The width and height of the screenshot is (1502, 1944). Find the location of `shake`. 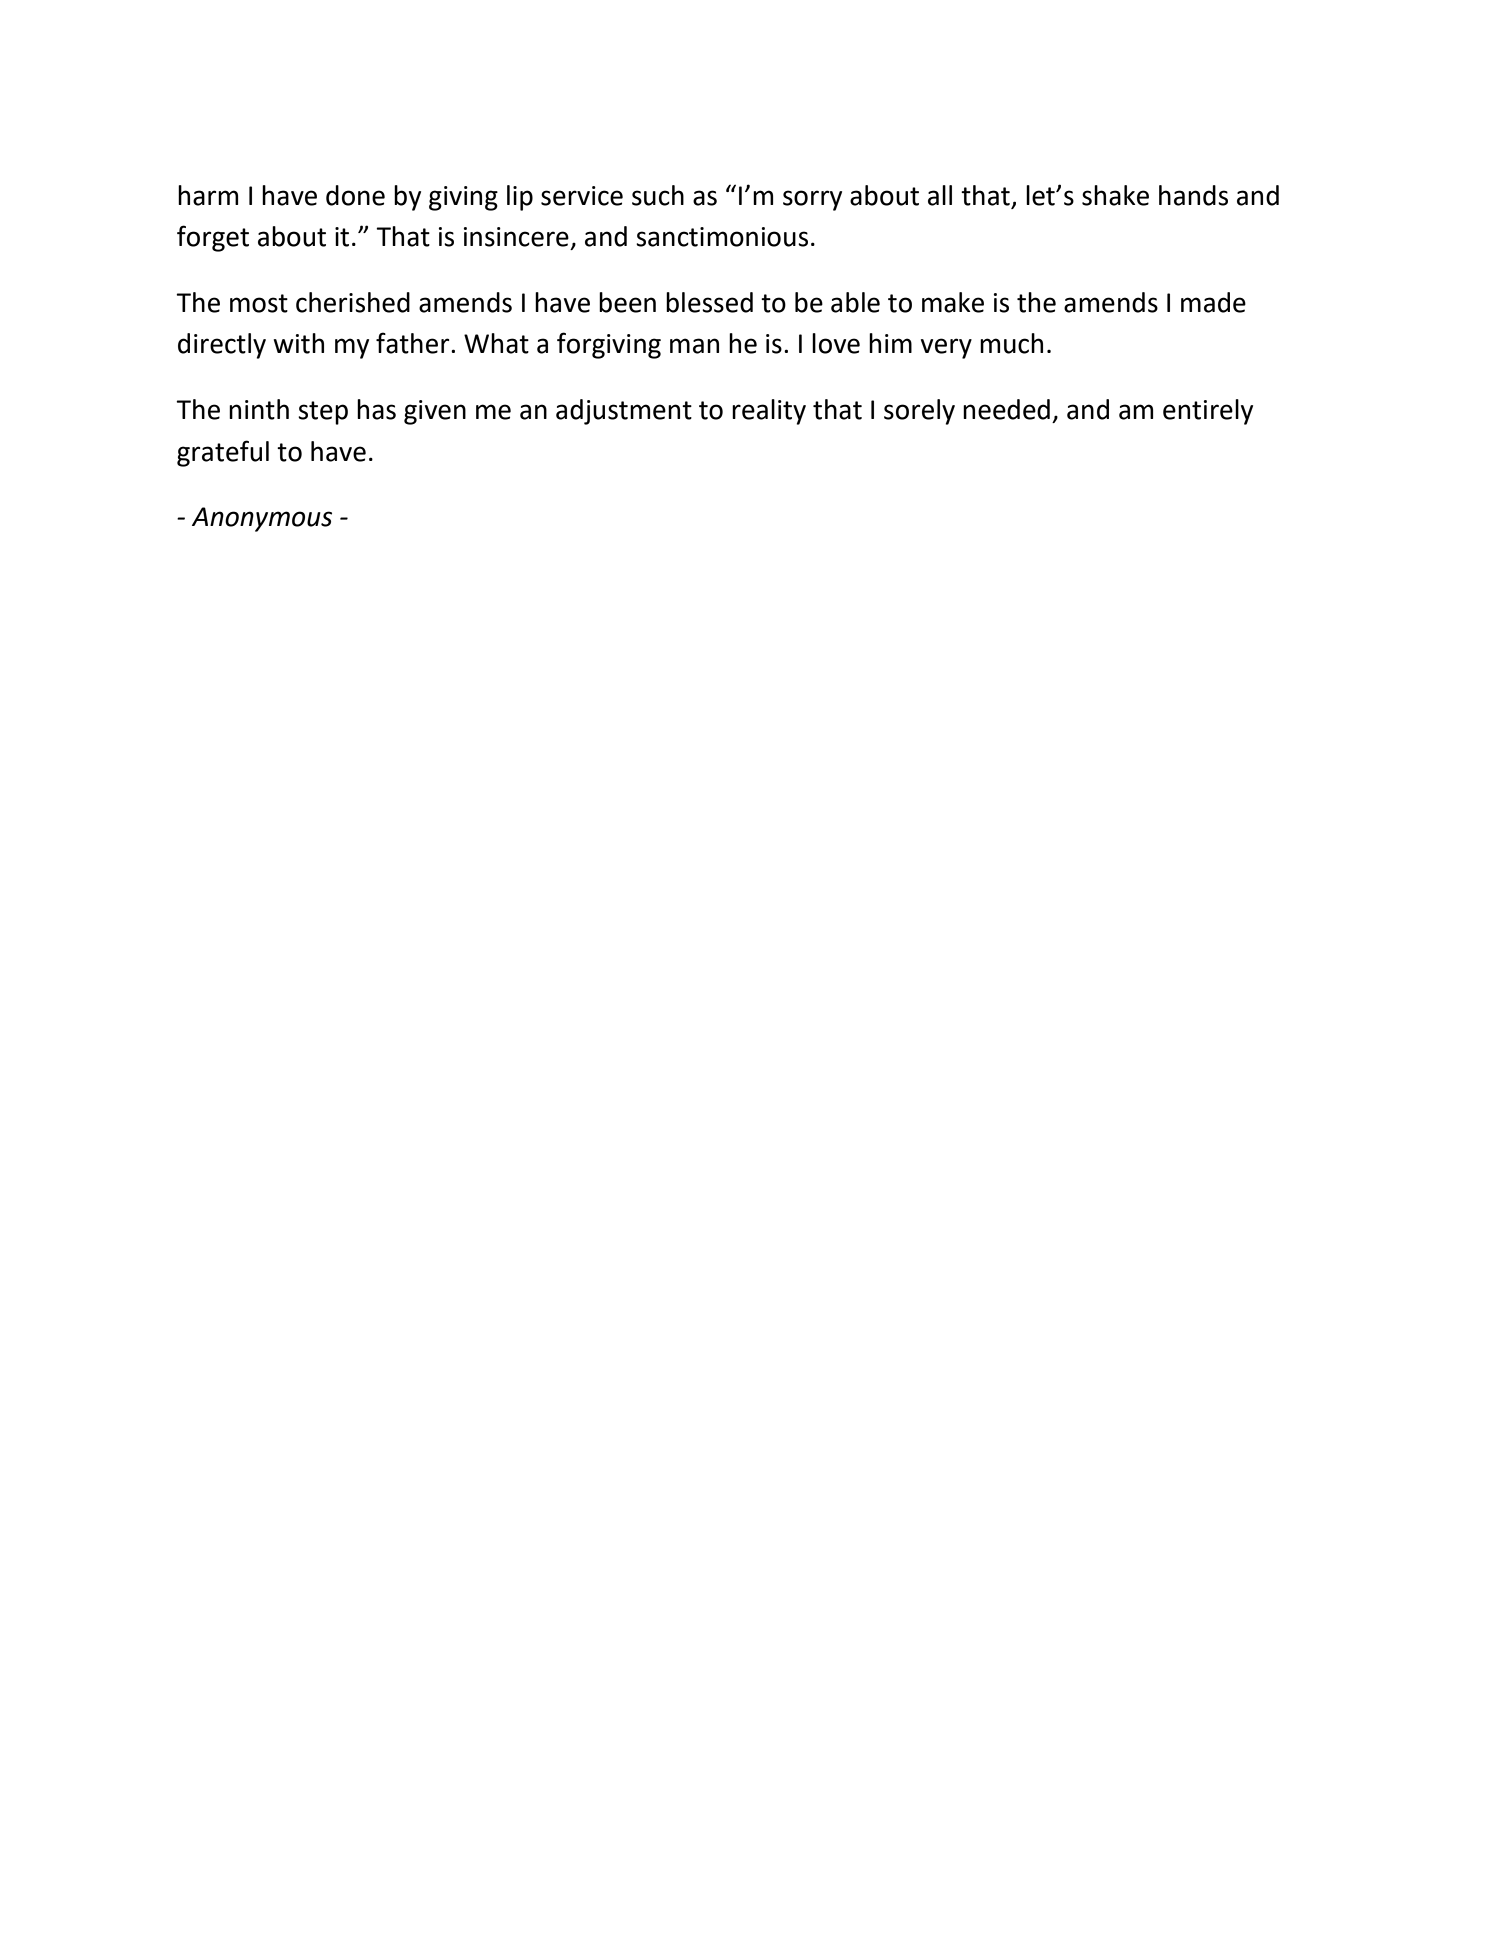

shake is located at coordinates (1115, 195).
